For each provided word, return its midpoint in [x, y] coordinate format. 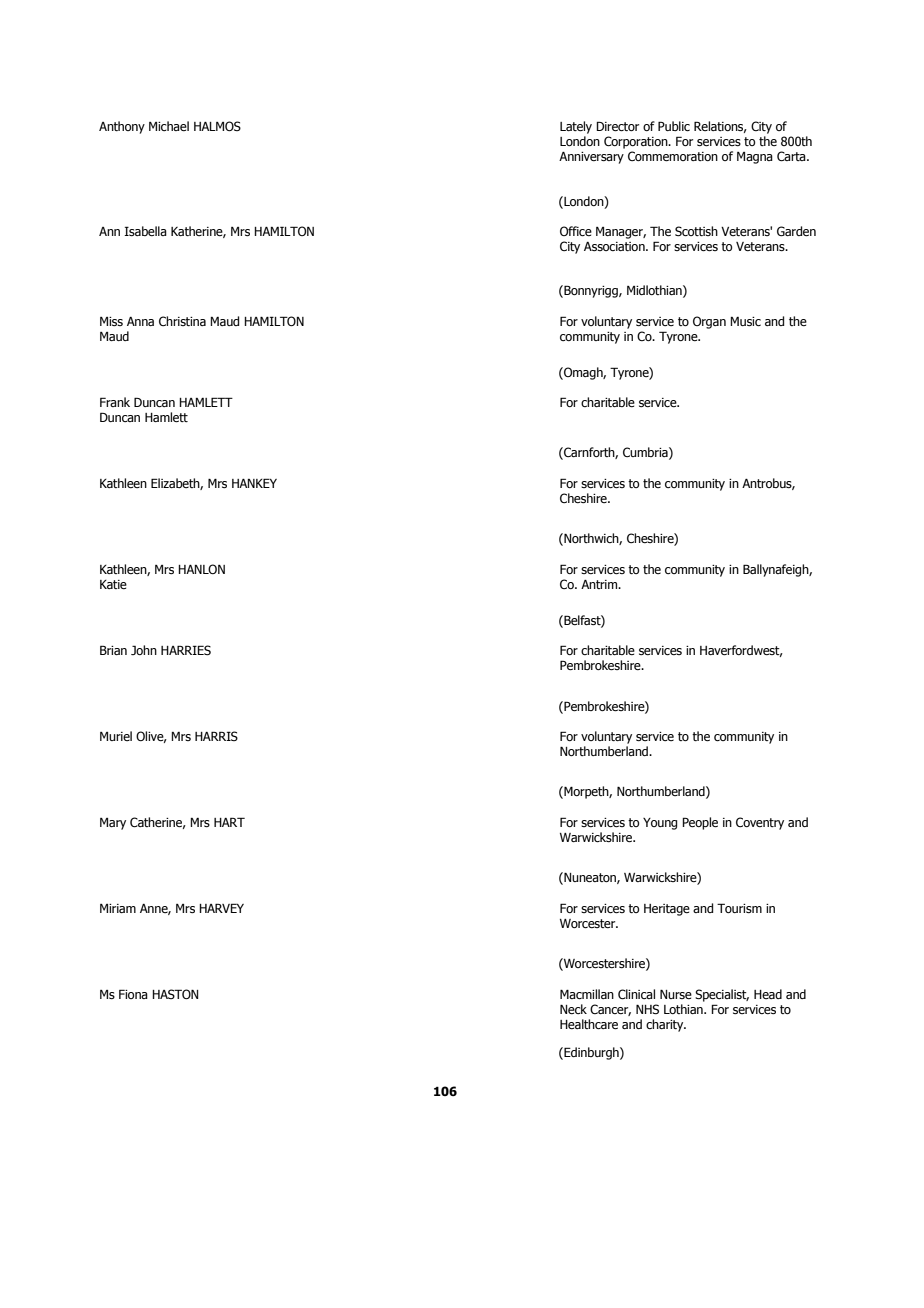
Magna [755, 158]
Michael [169, 126]
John [144, 650]
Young [660, 824]
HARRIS [216, 736]
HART [229, 822]
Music [745, 321]
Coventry [760, 823]
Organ [709, 322]
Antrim [600, 584]
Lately [576, 127]
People [700, 823]
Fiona [133, 994]
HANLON [201, 569]
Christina [182, 321]
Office [576, 231]
